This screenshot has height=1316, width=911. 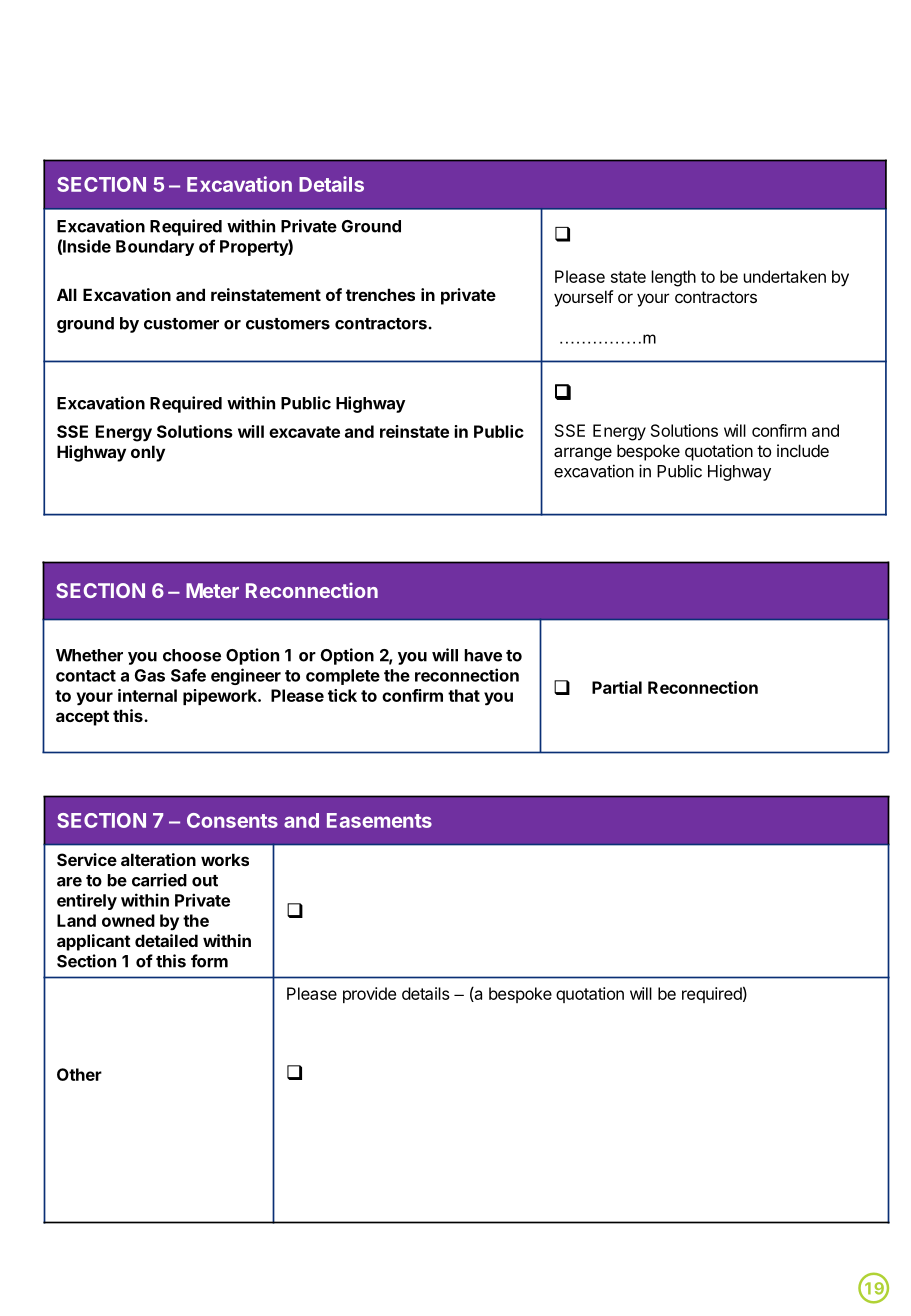 I want to click on have, so click(x=483, y=655).
